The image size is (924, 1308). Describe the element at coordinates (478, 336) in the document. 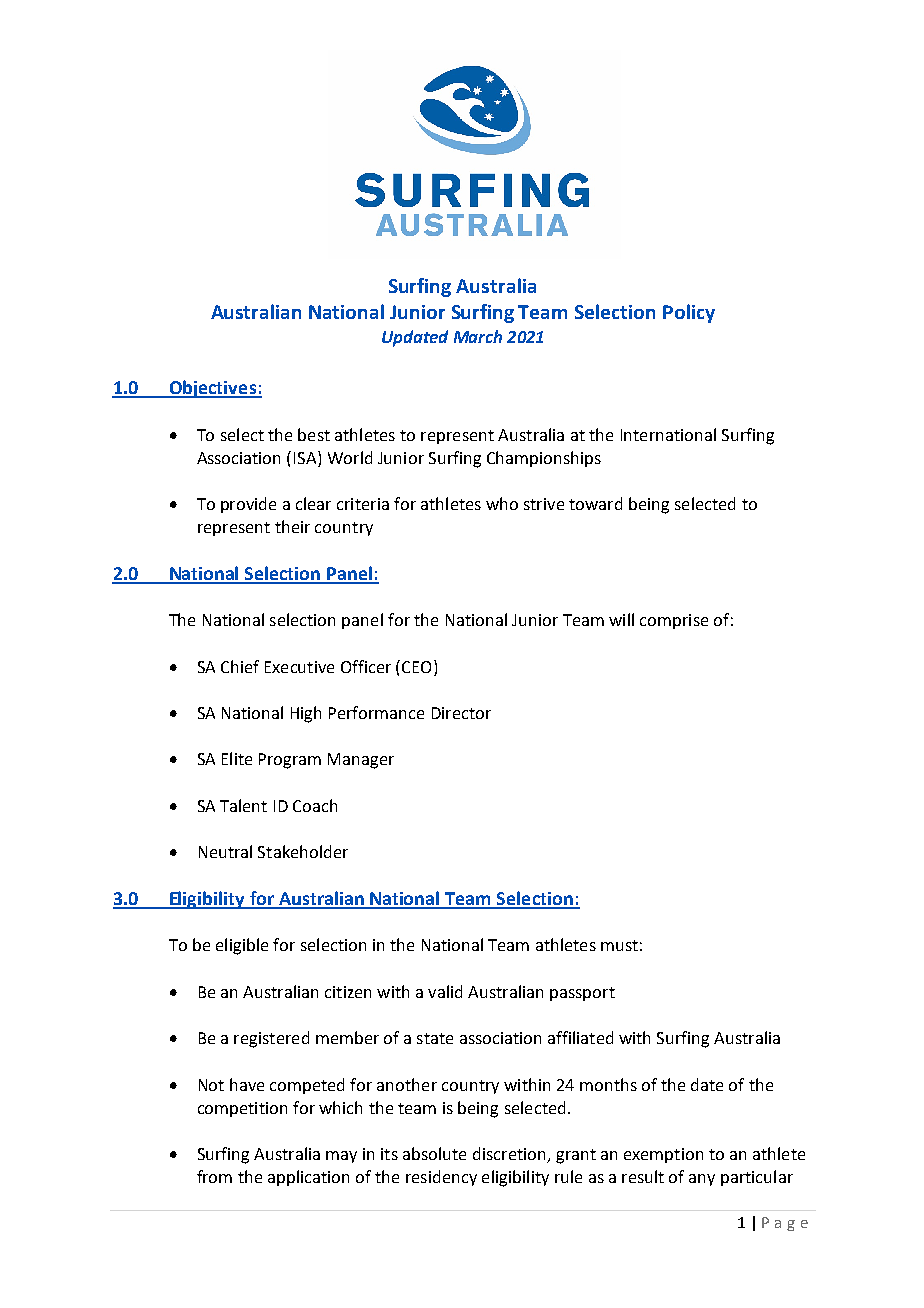

I see `March` at that location.
